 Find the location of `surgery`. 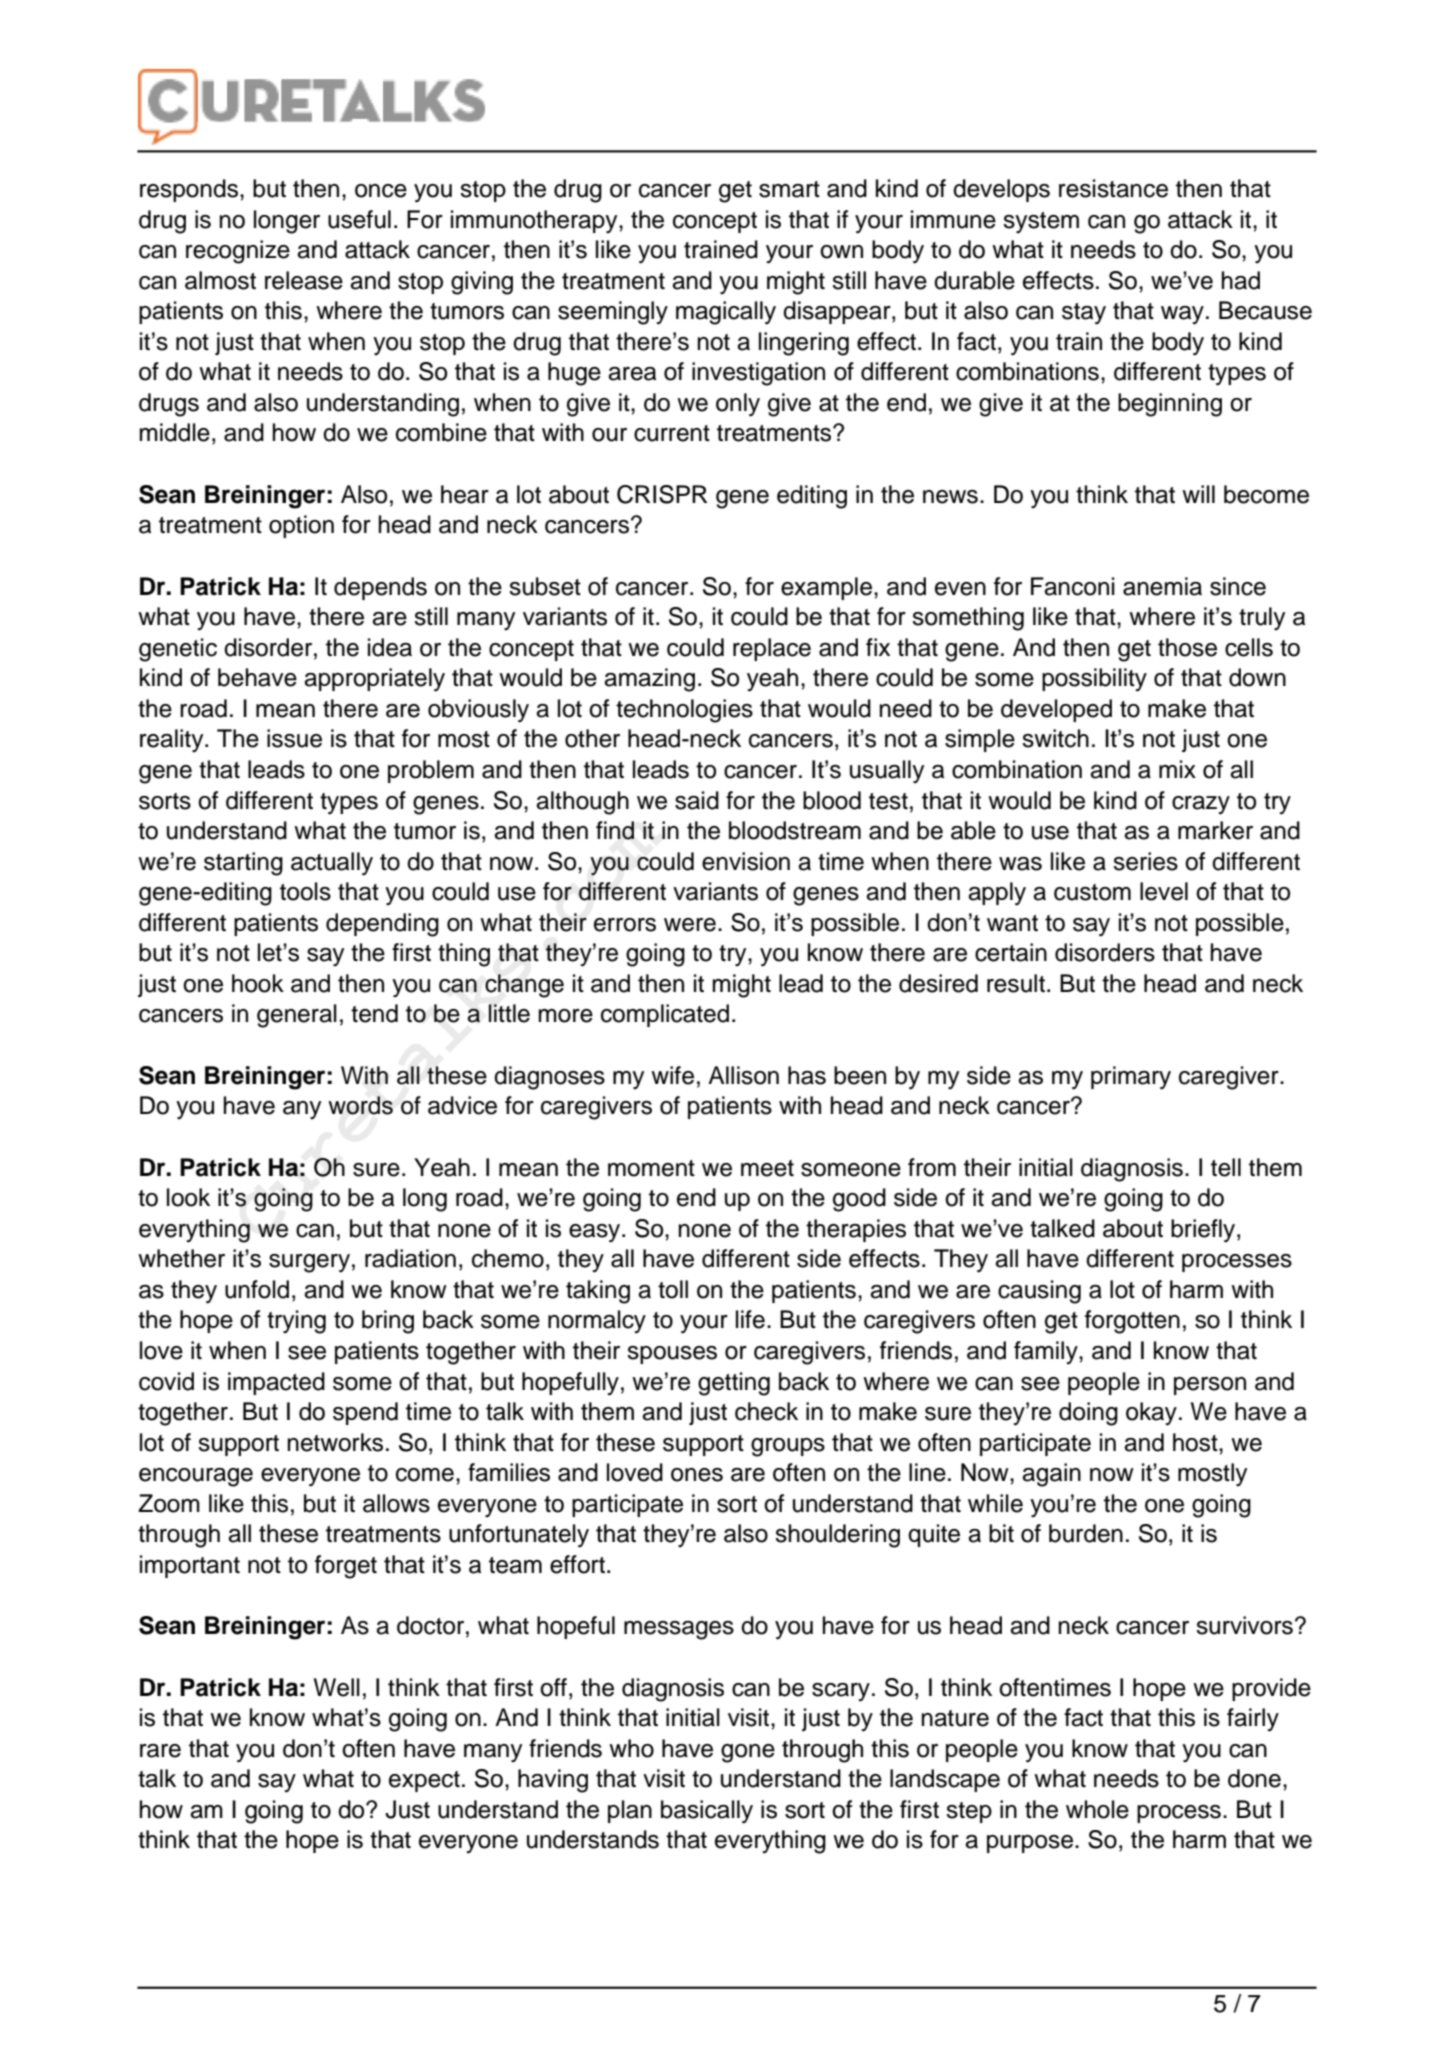

surgery is located at coordinates (309, 1263).
